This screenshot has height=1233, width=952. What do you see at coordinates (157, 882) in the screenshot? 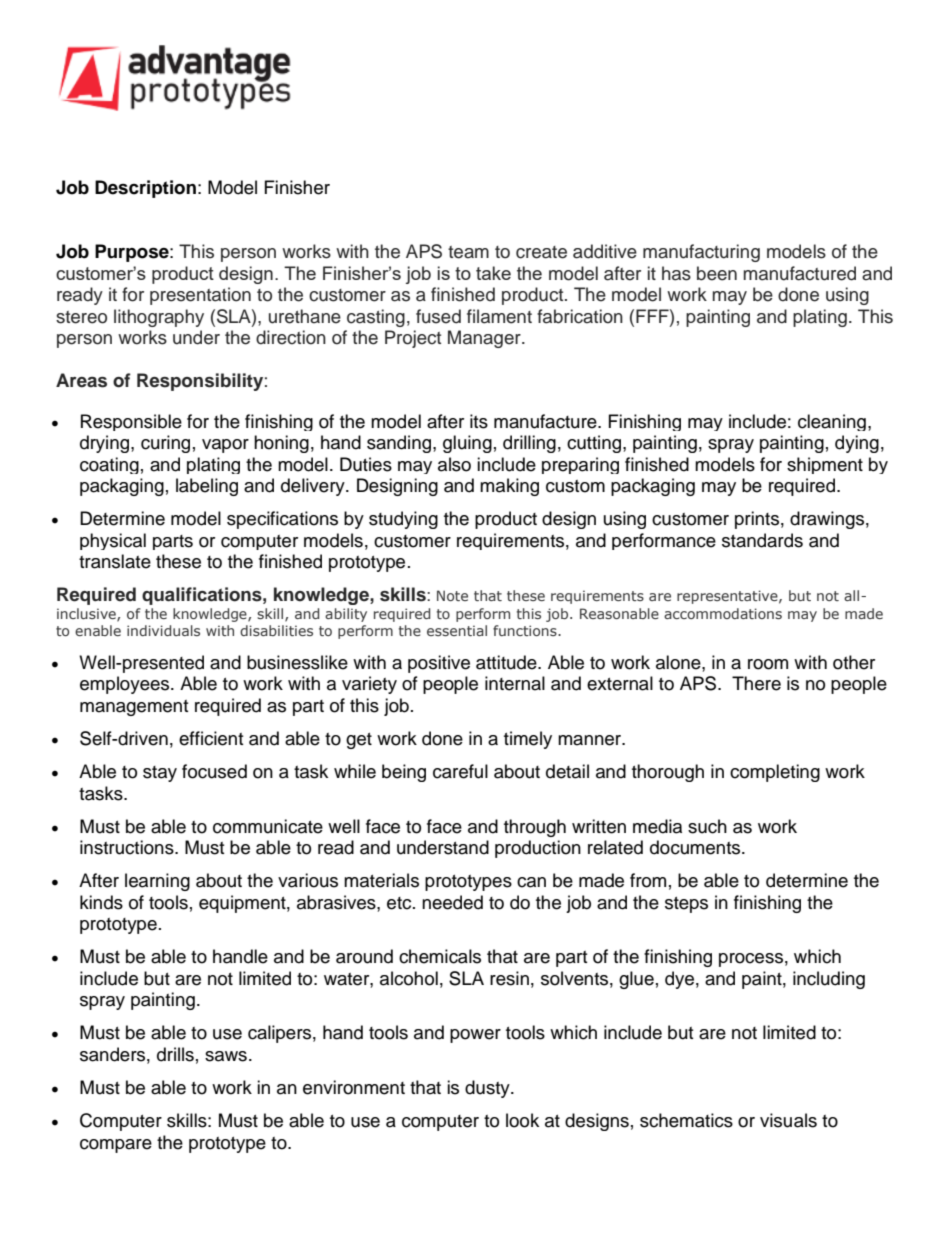
I see `learning` at bounding box center [157, 882].
